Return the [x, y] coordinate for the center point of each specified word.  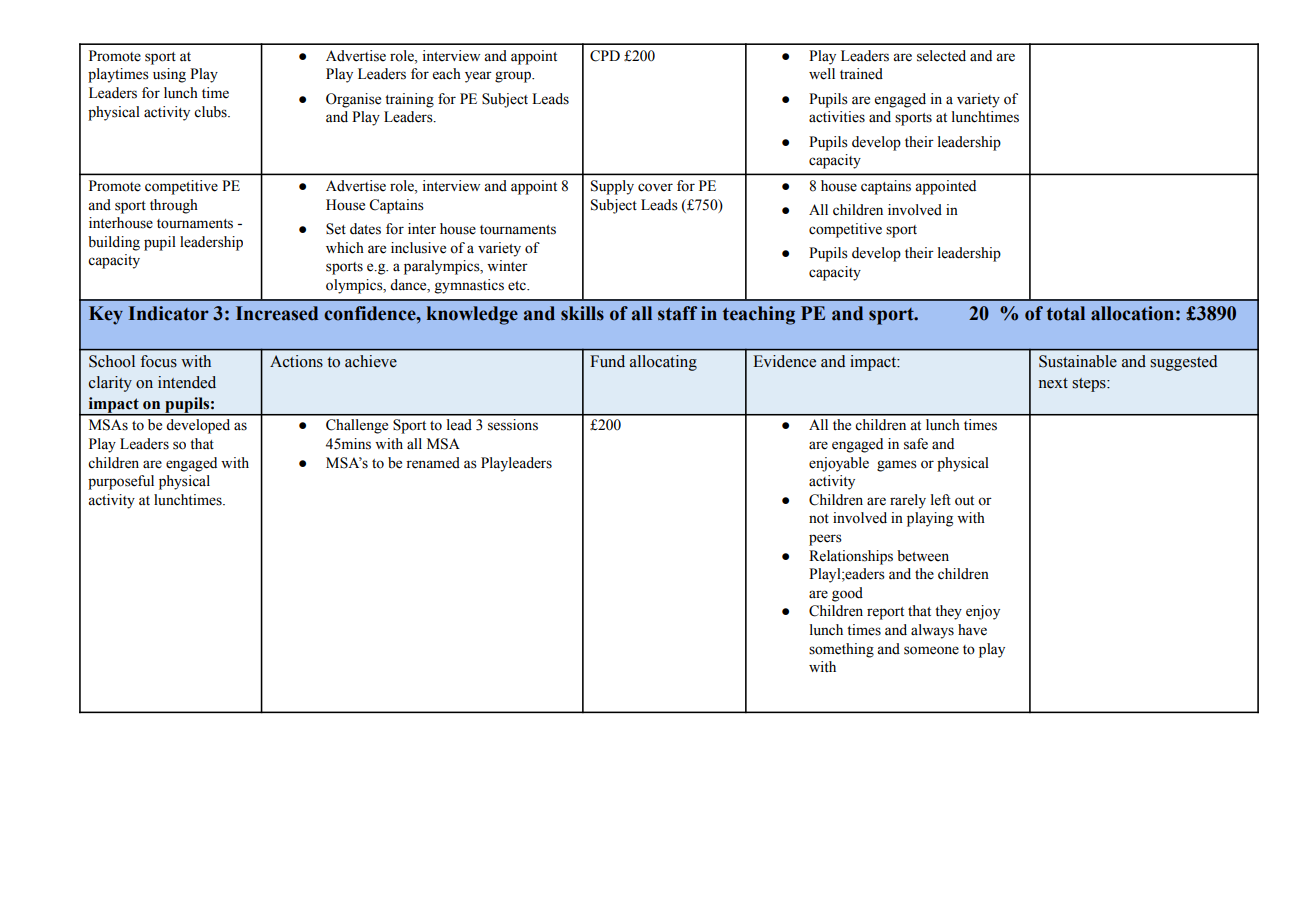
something [841, 650]
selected [941, 56]
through [174, 206]
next [1053, 383]
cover [655, 187]
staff [677, 313]
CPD [605, 56]
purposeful [121, 482]
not [819, 519]
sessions [513, 425]
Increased [277, 313]
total [1066, 313]
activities [837, 117]
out [964, 501]
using [169, 75]
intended [187, 382]
